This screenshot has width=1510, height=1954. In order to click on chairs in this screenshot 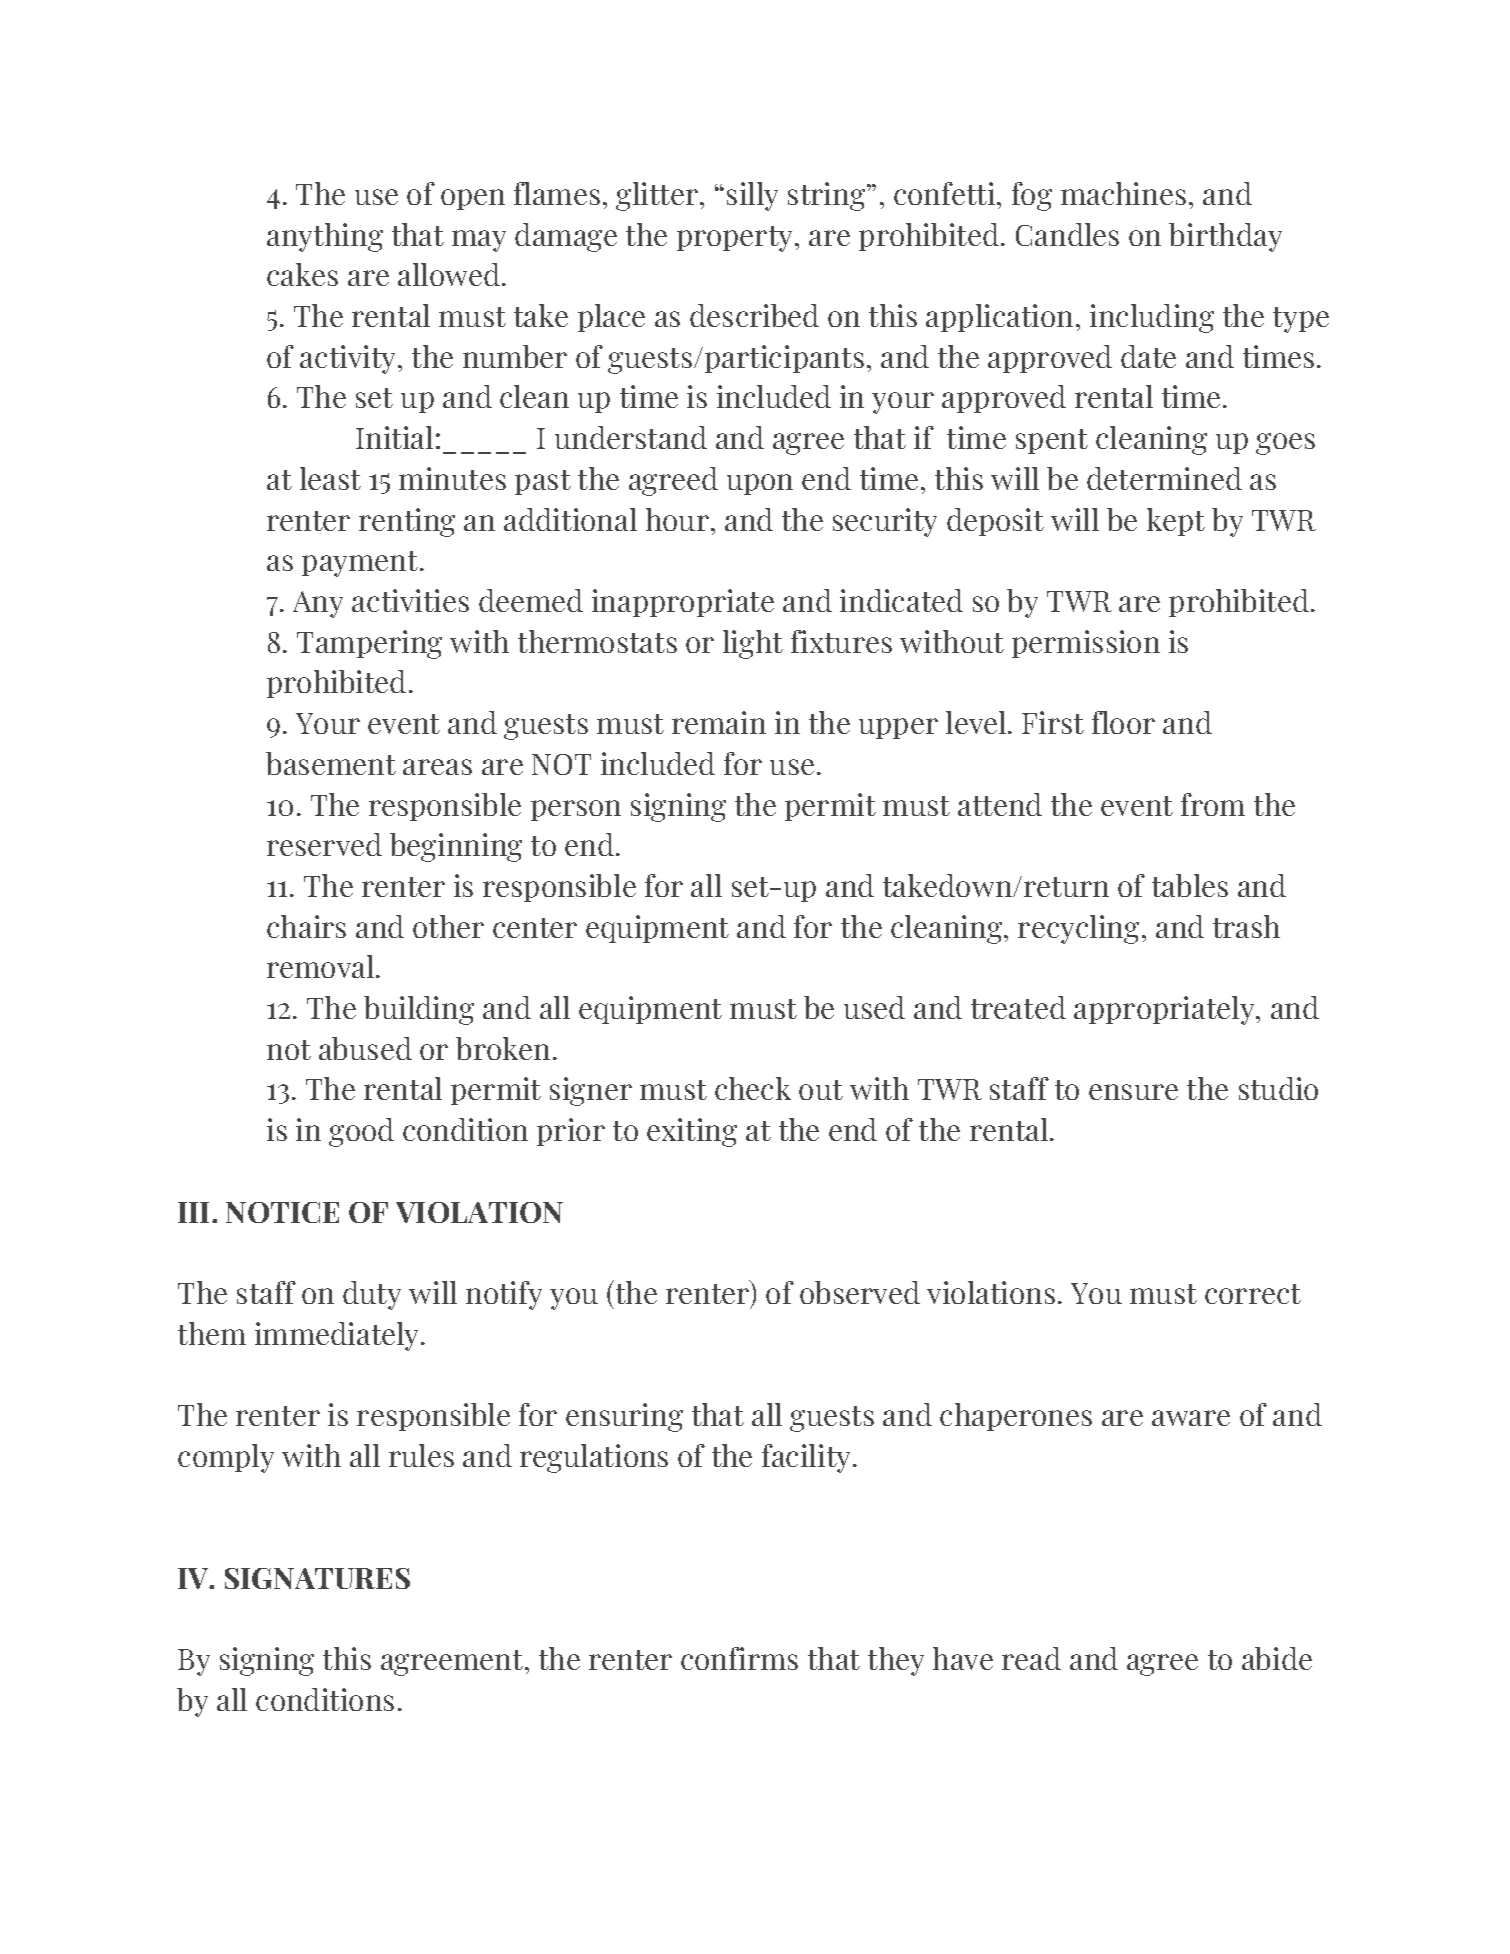, I will do `click(306, 926)`.
